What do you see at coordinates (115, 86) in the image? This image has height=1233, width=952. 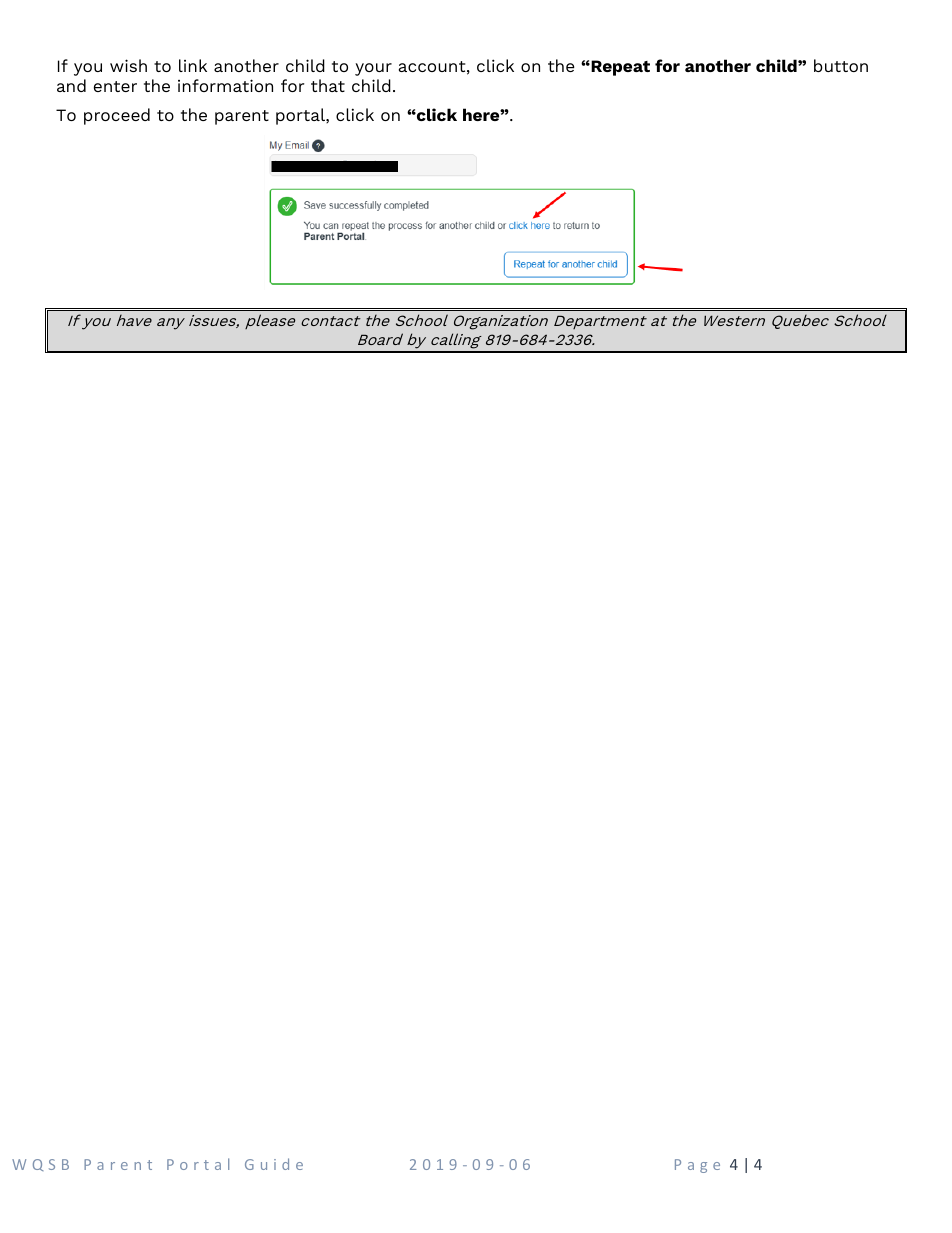 I see `enter` at bounding box center [115, 86].
